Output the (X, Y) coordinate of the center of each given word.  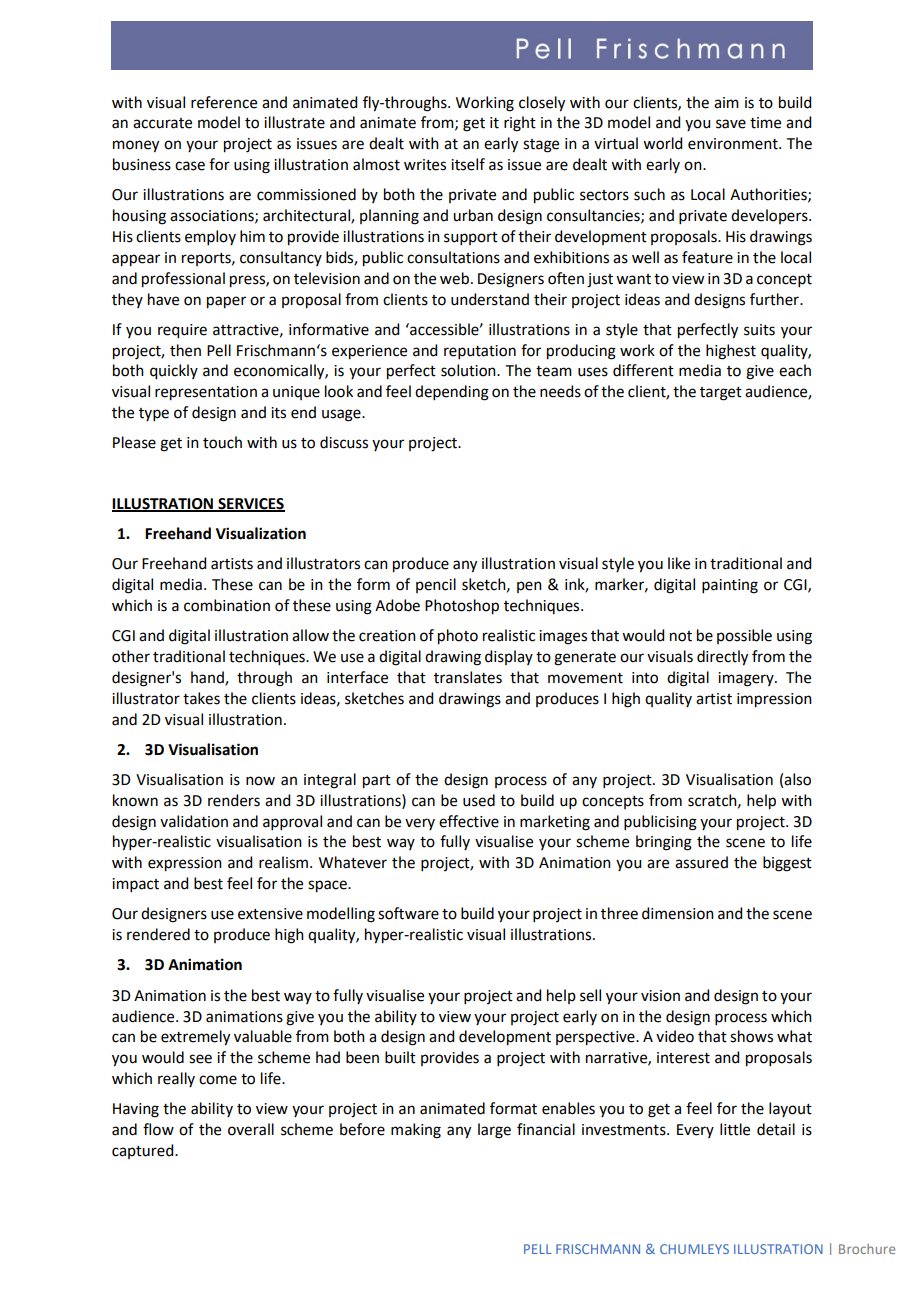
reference (224, 102)
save (731, 124)
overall (251, 1129)
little (735, 1129)
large (494, 1131)
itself (468, 164)
